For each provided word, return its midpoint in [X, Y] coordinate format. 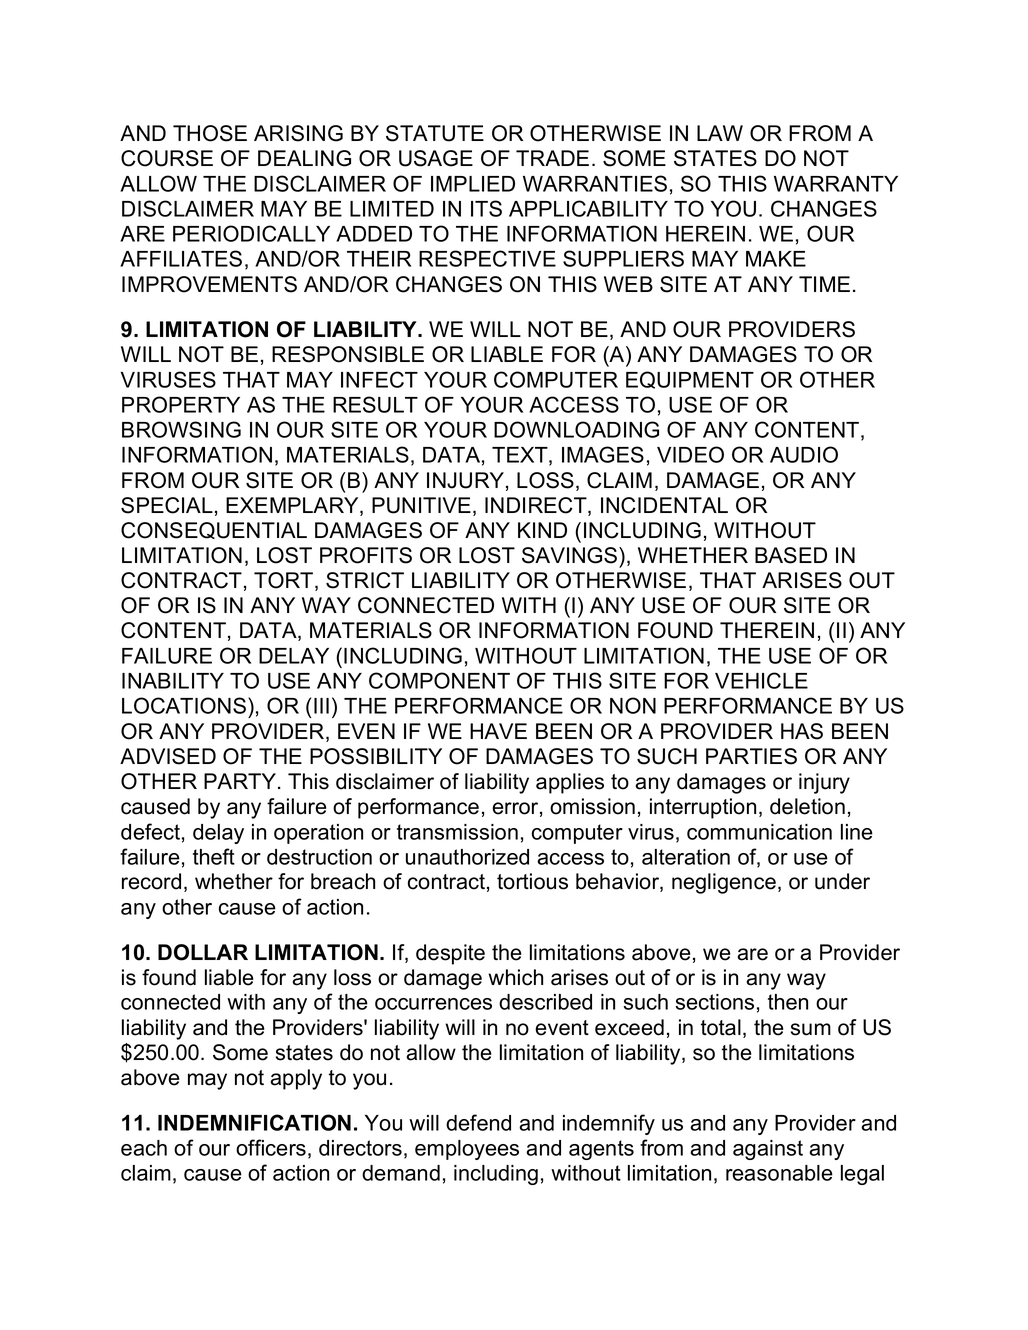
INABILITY [173, 681]
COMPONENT [439, 680]
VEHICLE [761, 680]
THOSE [210, 133]
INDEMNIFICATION [254, 1122]
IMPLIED [473, 184]
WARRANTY [836, 184]
